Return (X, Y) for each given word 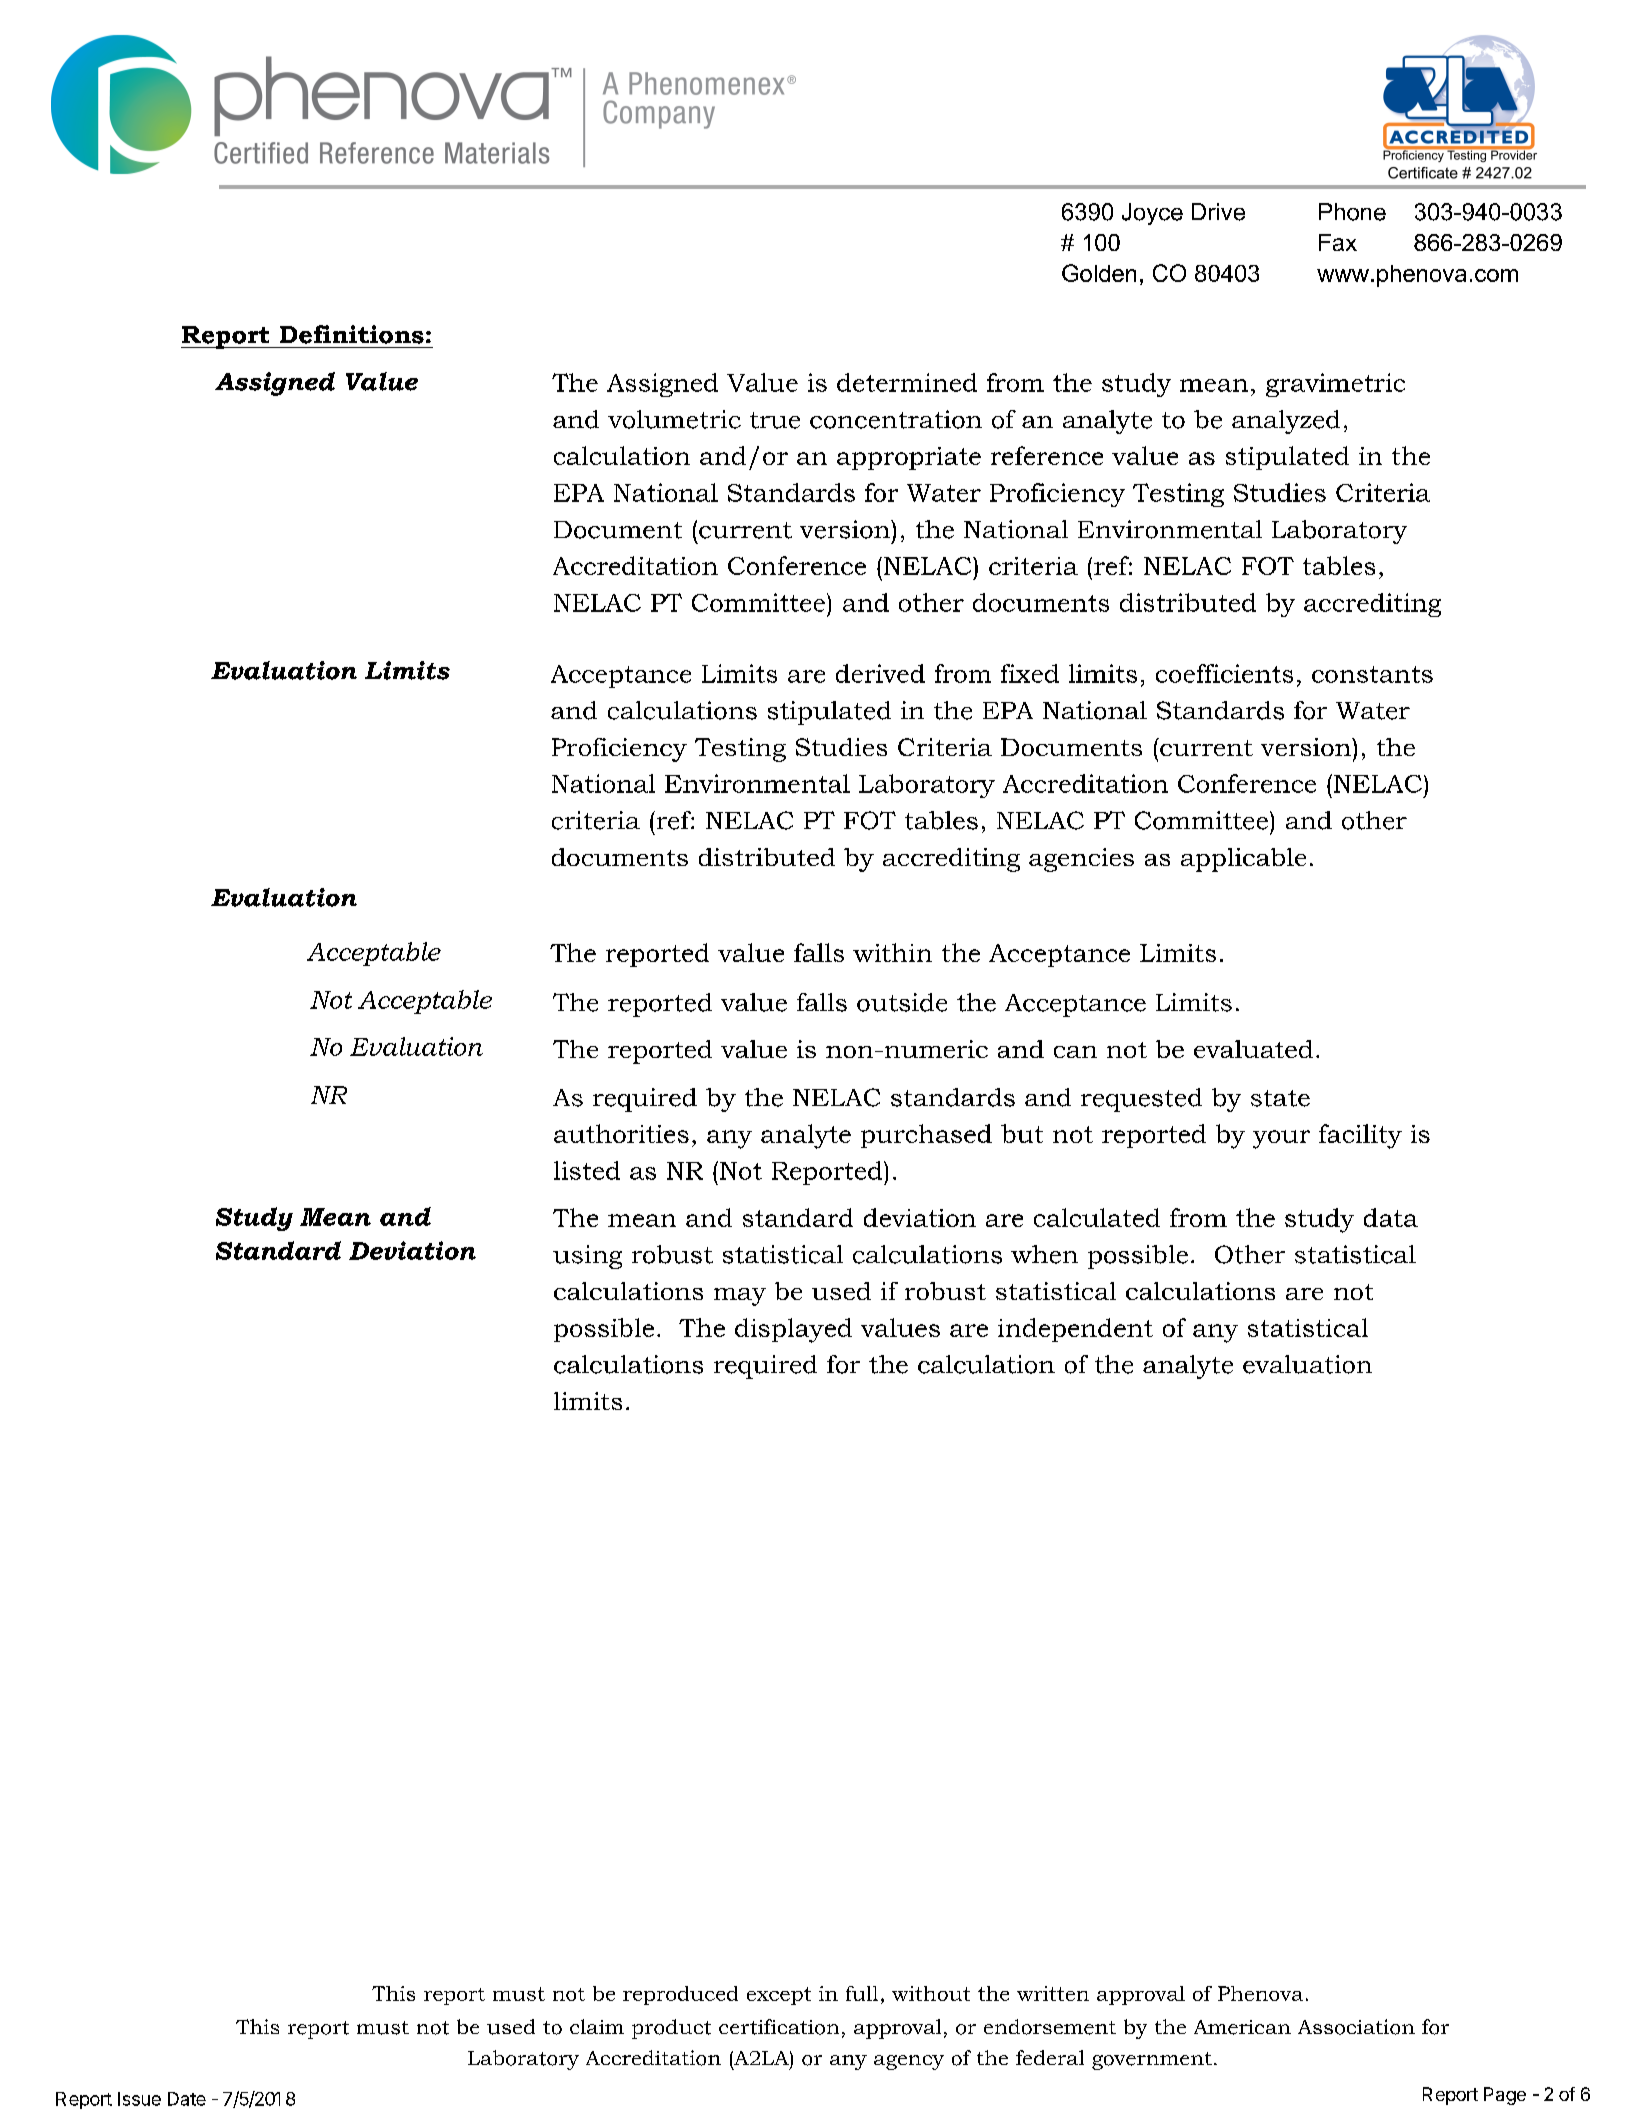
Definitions (352, 334)
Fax (1338, 242)
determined (907, 382)
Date (187, 2099)
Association (1356, 2027)
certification (779, 2027)
